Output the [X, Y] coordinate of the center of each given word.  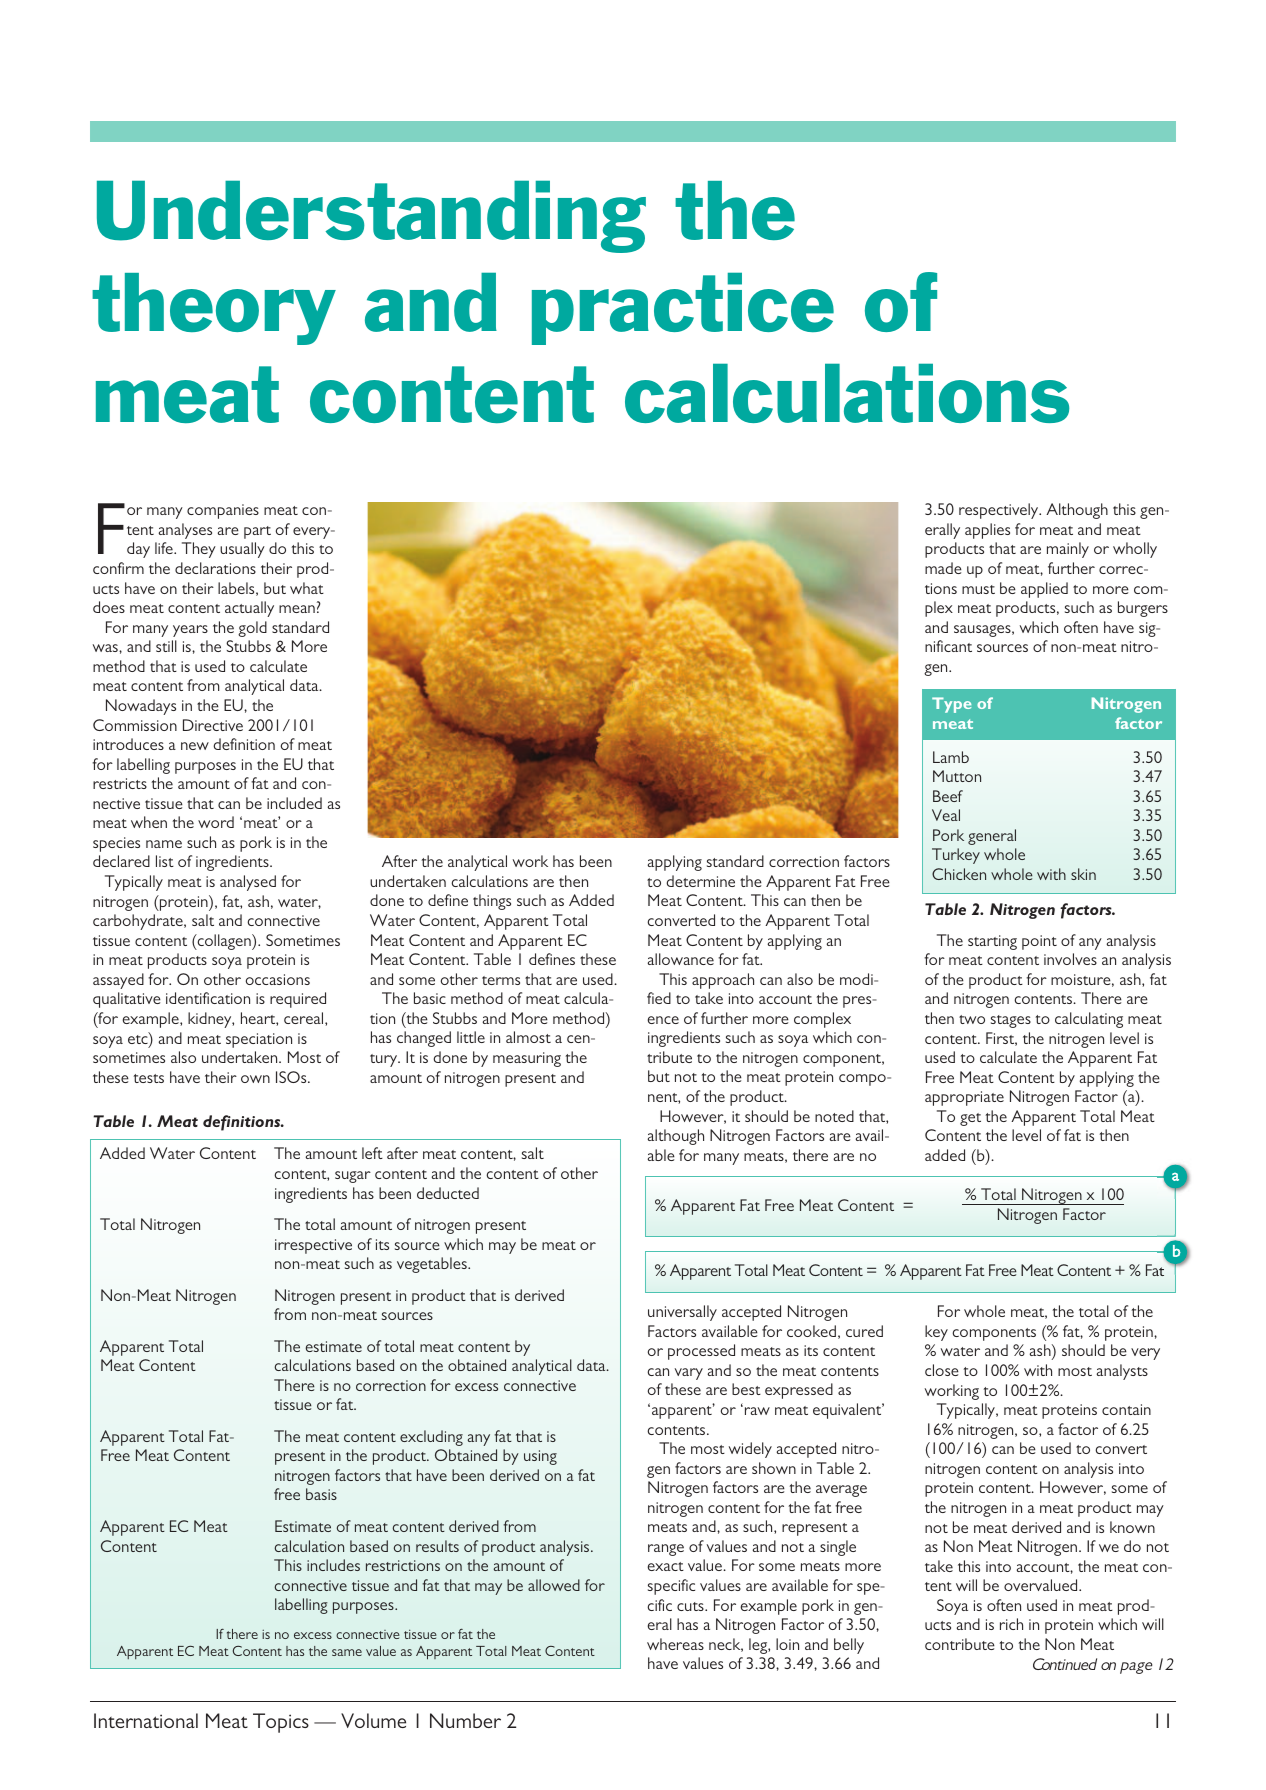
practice [683, 309]
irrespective [313, 1246]
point [1039, 942]
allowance [681, 959]
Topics [281, 1723]
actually [249, 609]
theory [214, 309]
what [307, 588]
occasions [278, 979]
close [942, 1370]
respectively [1000, 511]
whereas [675, 1644]
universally [682, 1313]
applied [1044, 590]
